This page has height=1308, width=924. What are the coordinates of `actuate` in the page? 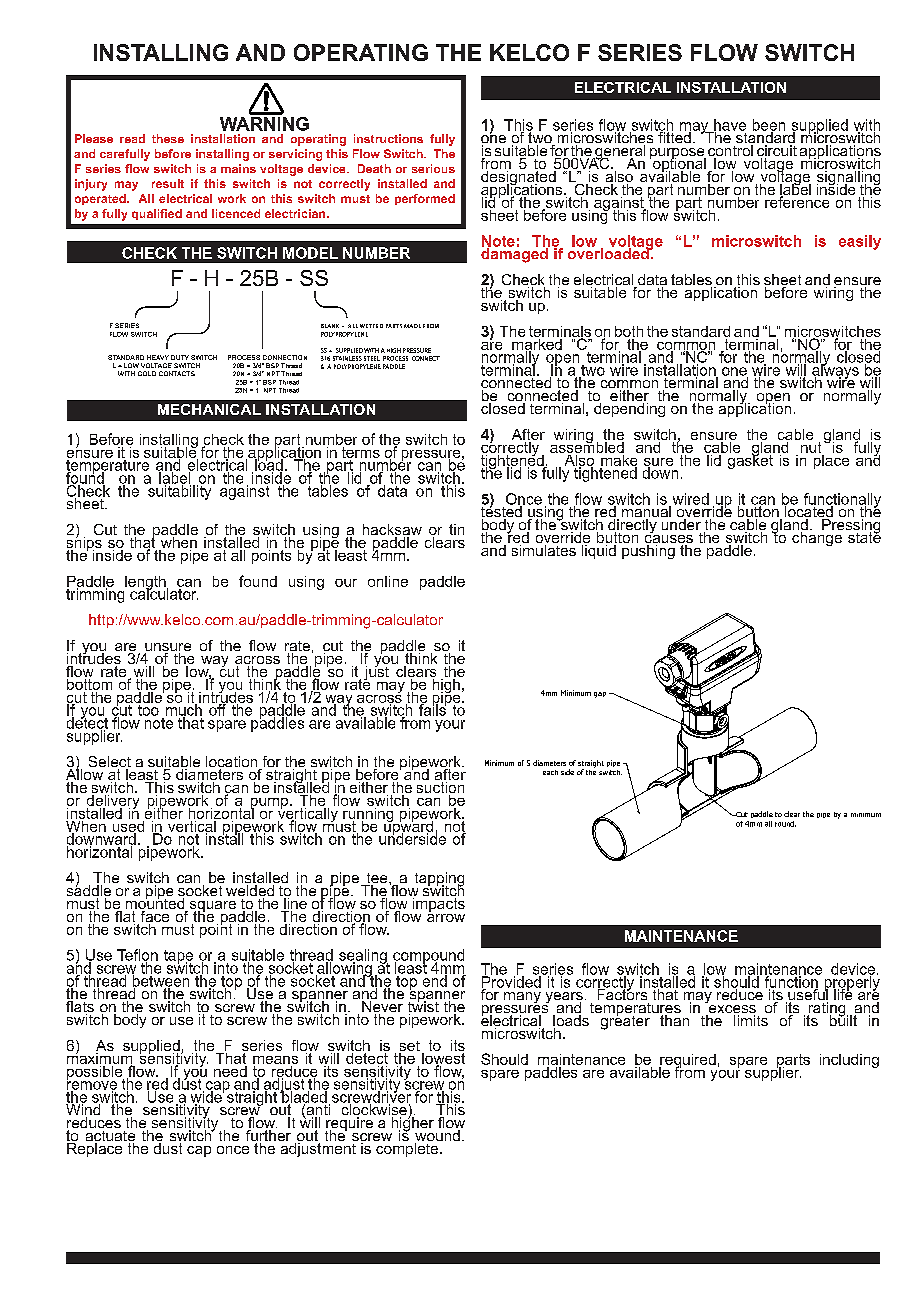 It's located at (110, 1137).
